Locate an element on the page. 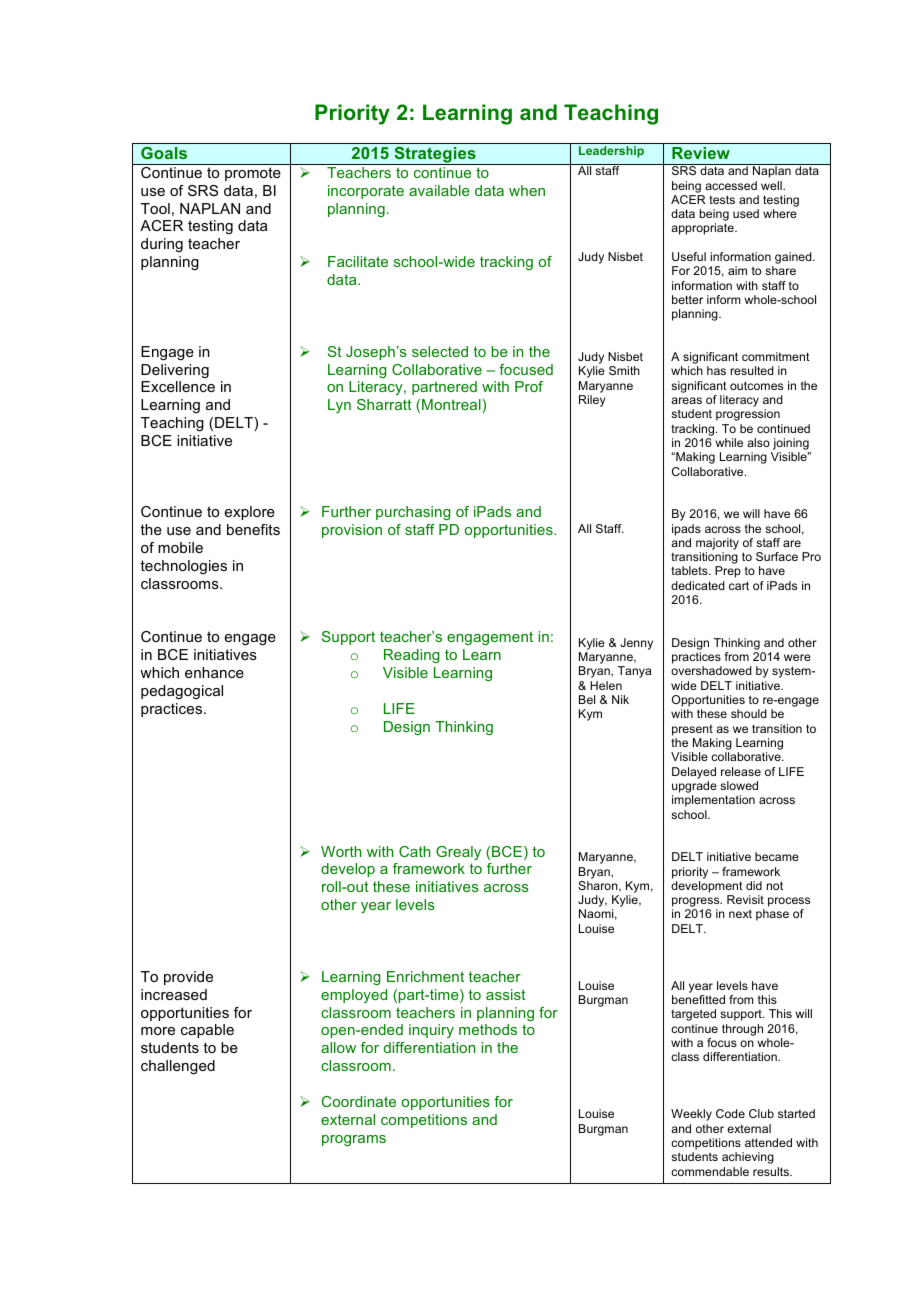 The height and width of the image is (1308, 924). accessed is located at coordinates (731, 185).
